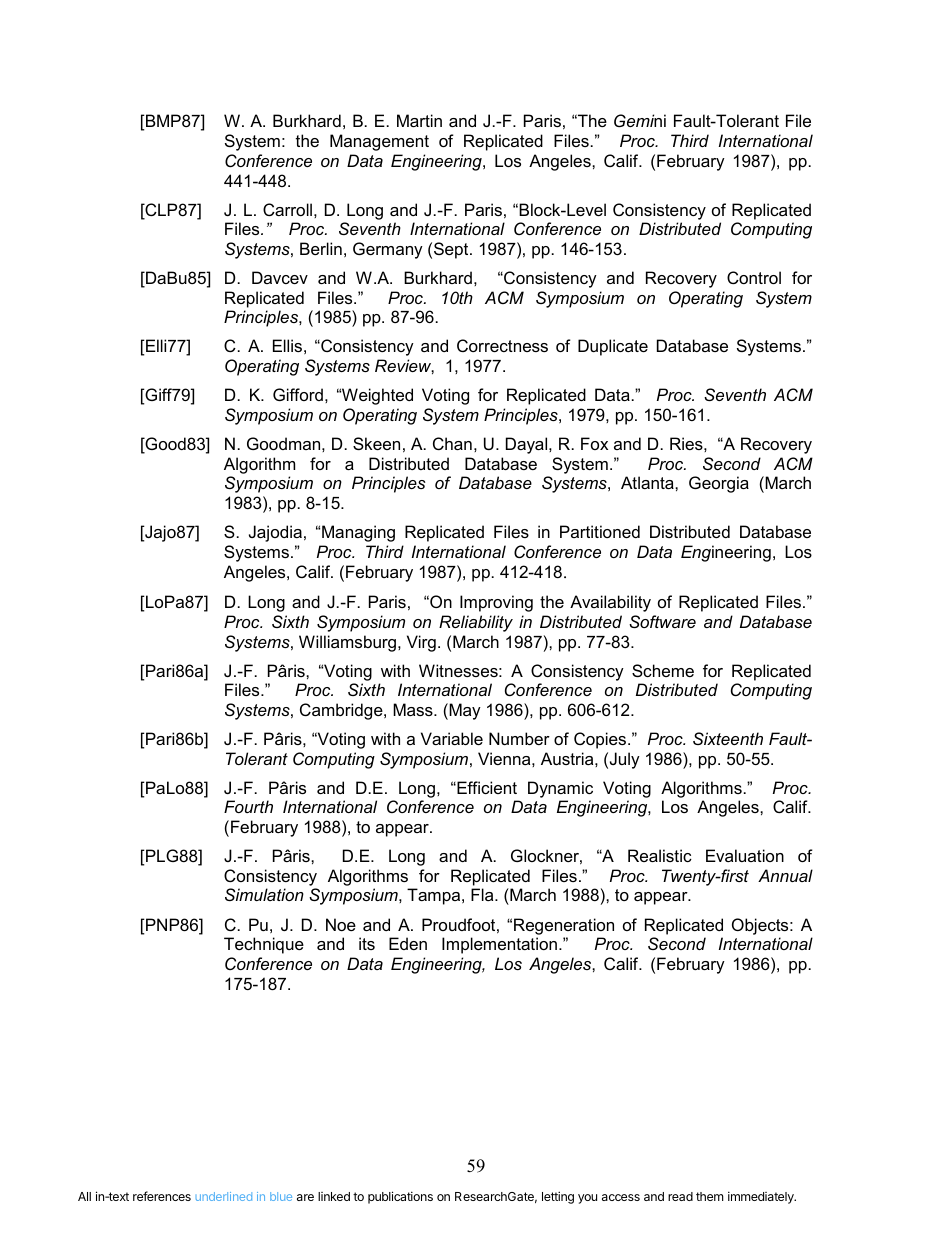 The height and width of the screenshot is (1233, 952). Describe the element at coordinates (264, 894) in the screenshot. I see `Simulation` at that location.
